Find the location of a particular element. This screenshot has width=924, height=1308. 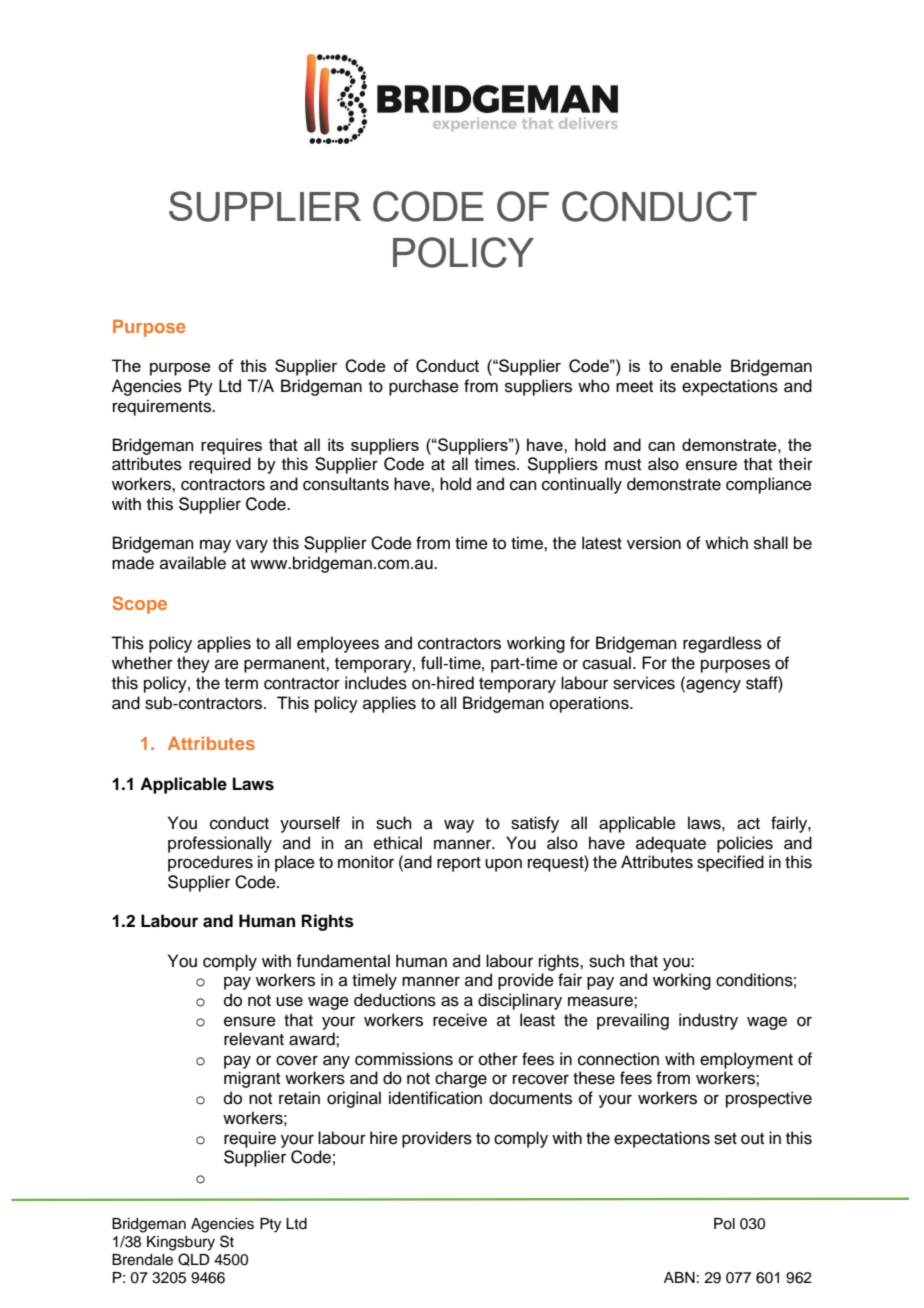

use is located at coordinates (289, 1001).
